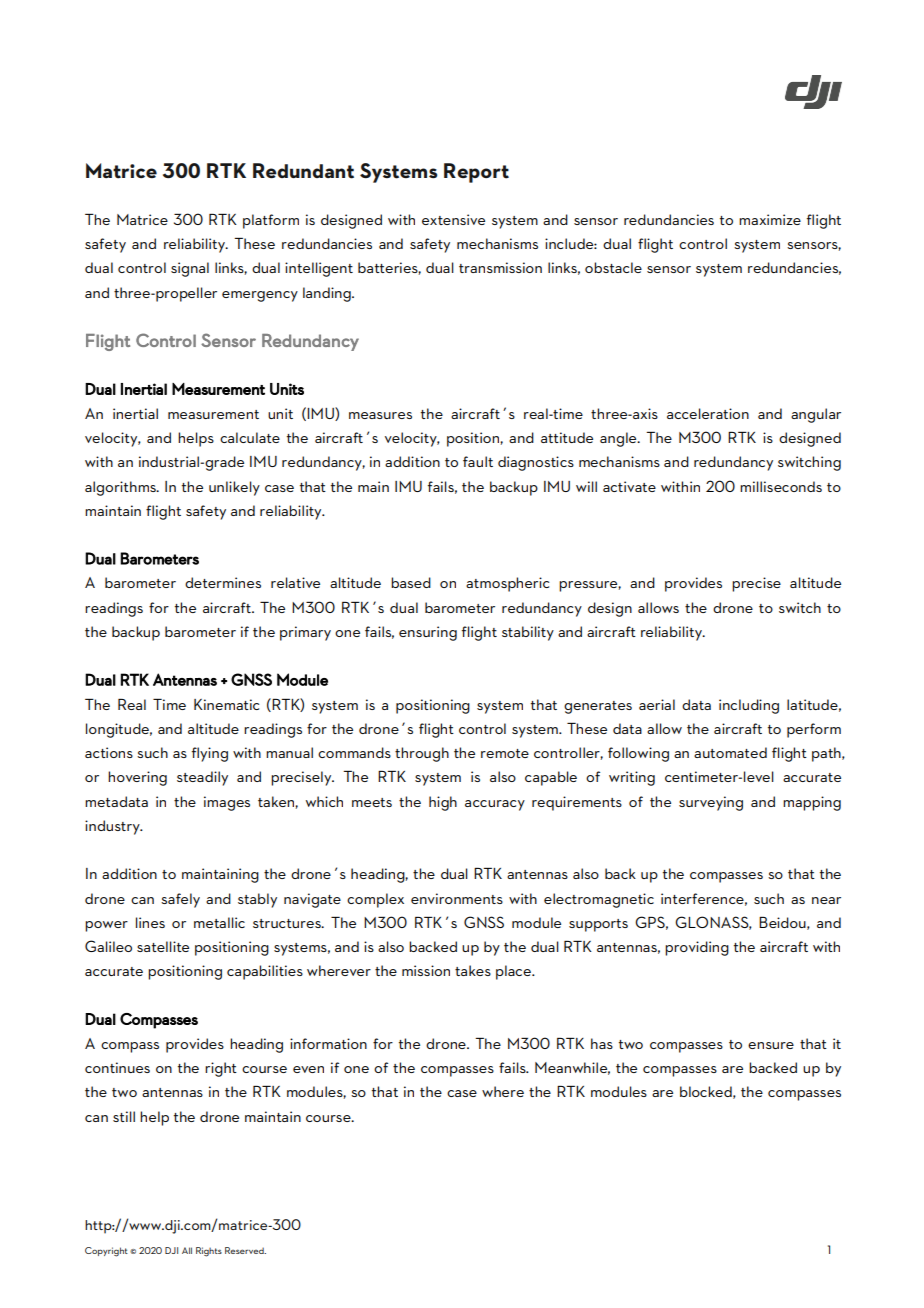 This screenshot has height=1308, width=924. Describe the element at coordinates (245, 1250) in the screenshot. I see `Reserved` at that location.
